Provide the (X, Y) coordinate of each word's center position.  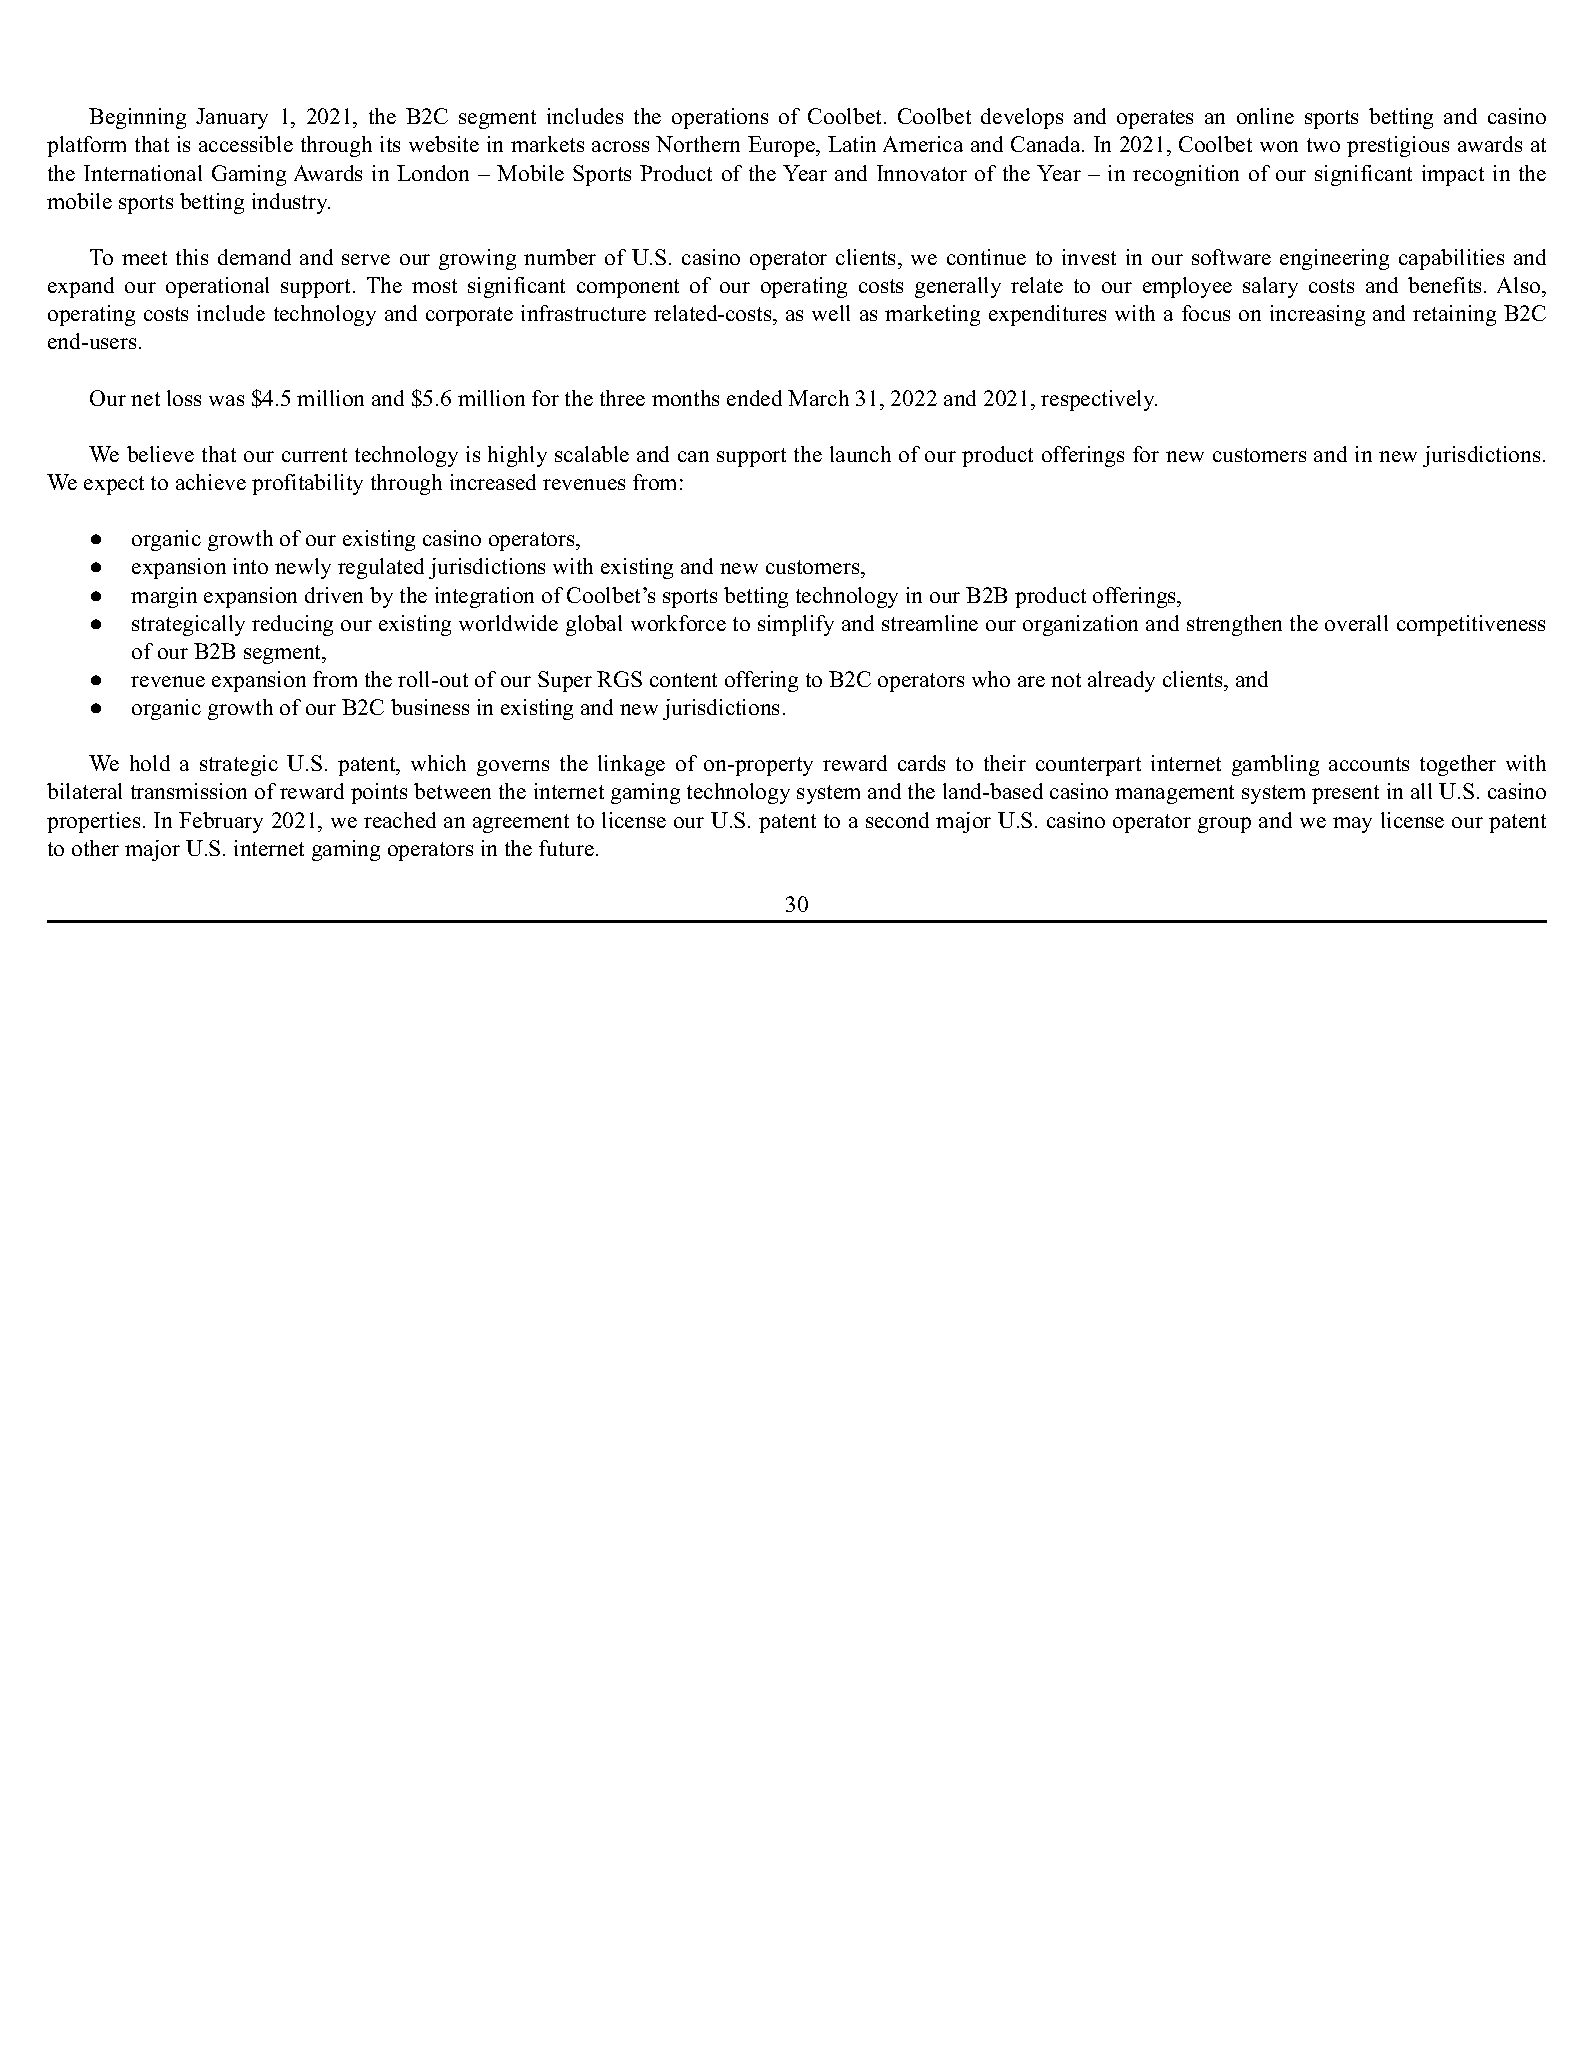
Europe (783, 146)
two (1323, 145)
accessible (246, 144)
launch (860, 454)
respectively (1099, 400)
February (221, 822)
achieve (211, 482)
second (897, 820)
